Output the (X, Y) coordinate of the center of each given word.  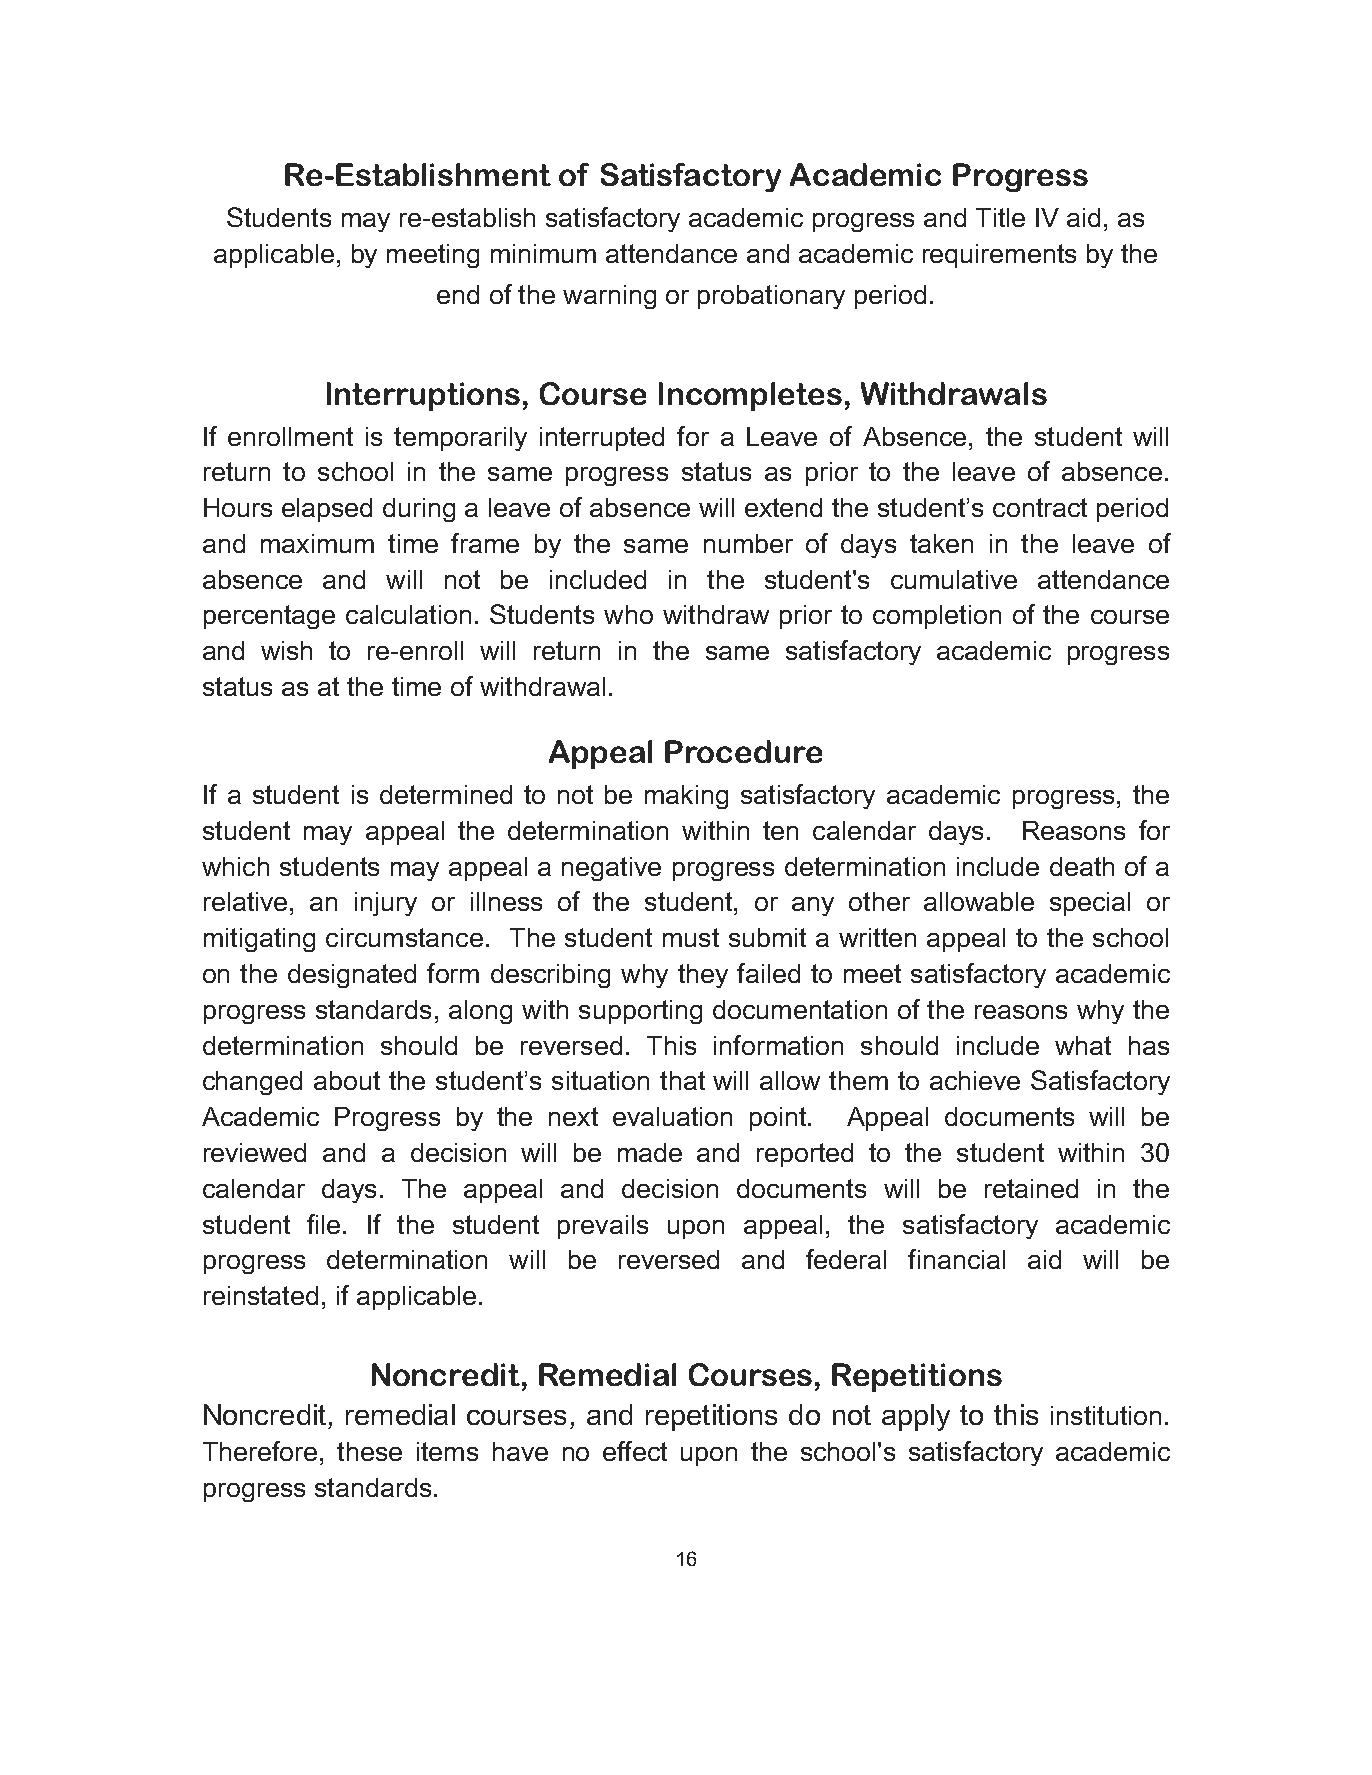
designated (352, 976)
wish (286, 650)
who (628, 614)
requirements (999, 256)
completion (937, 617)
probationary (771, 297)
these (369, 1451)
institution (1106, 1415)
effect (635, 1451)
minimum (543, 253)
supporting (640, 1012)
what (1083, 1045)
